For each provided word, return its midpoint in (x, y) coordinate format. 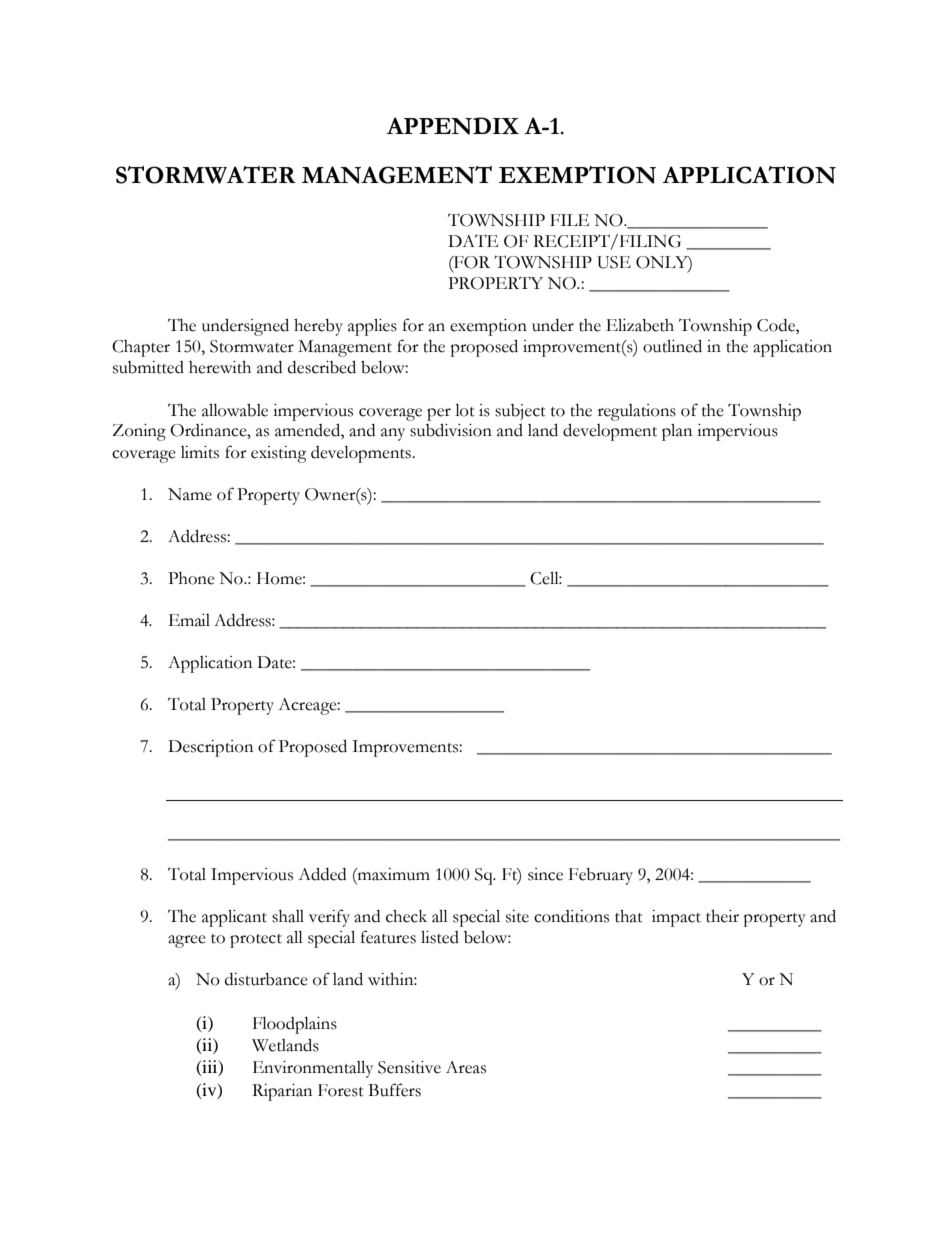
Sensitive (409, 1067)
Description (210, 748)
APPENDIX (452, 126)
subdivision (451, 430)
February (601, 876)
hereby (318, 327)
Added (322, 874)
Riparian (282, 1092)
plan (677, 432)
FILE (569, 220)
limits (200, 452)
